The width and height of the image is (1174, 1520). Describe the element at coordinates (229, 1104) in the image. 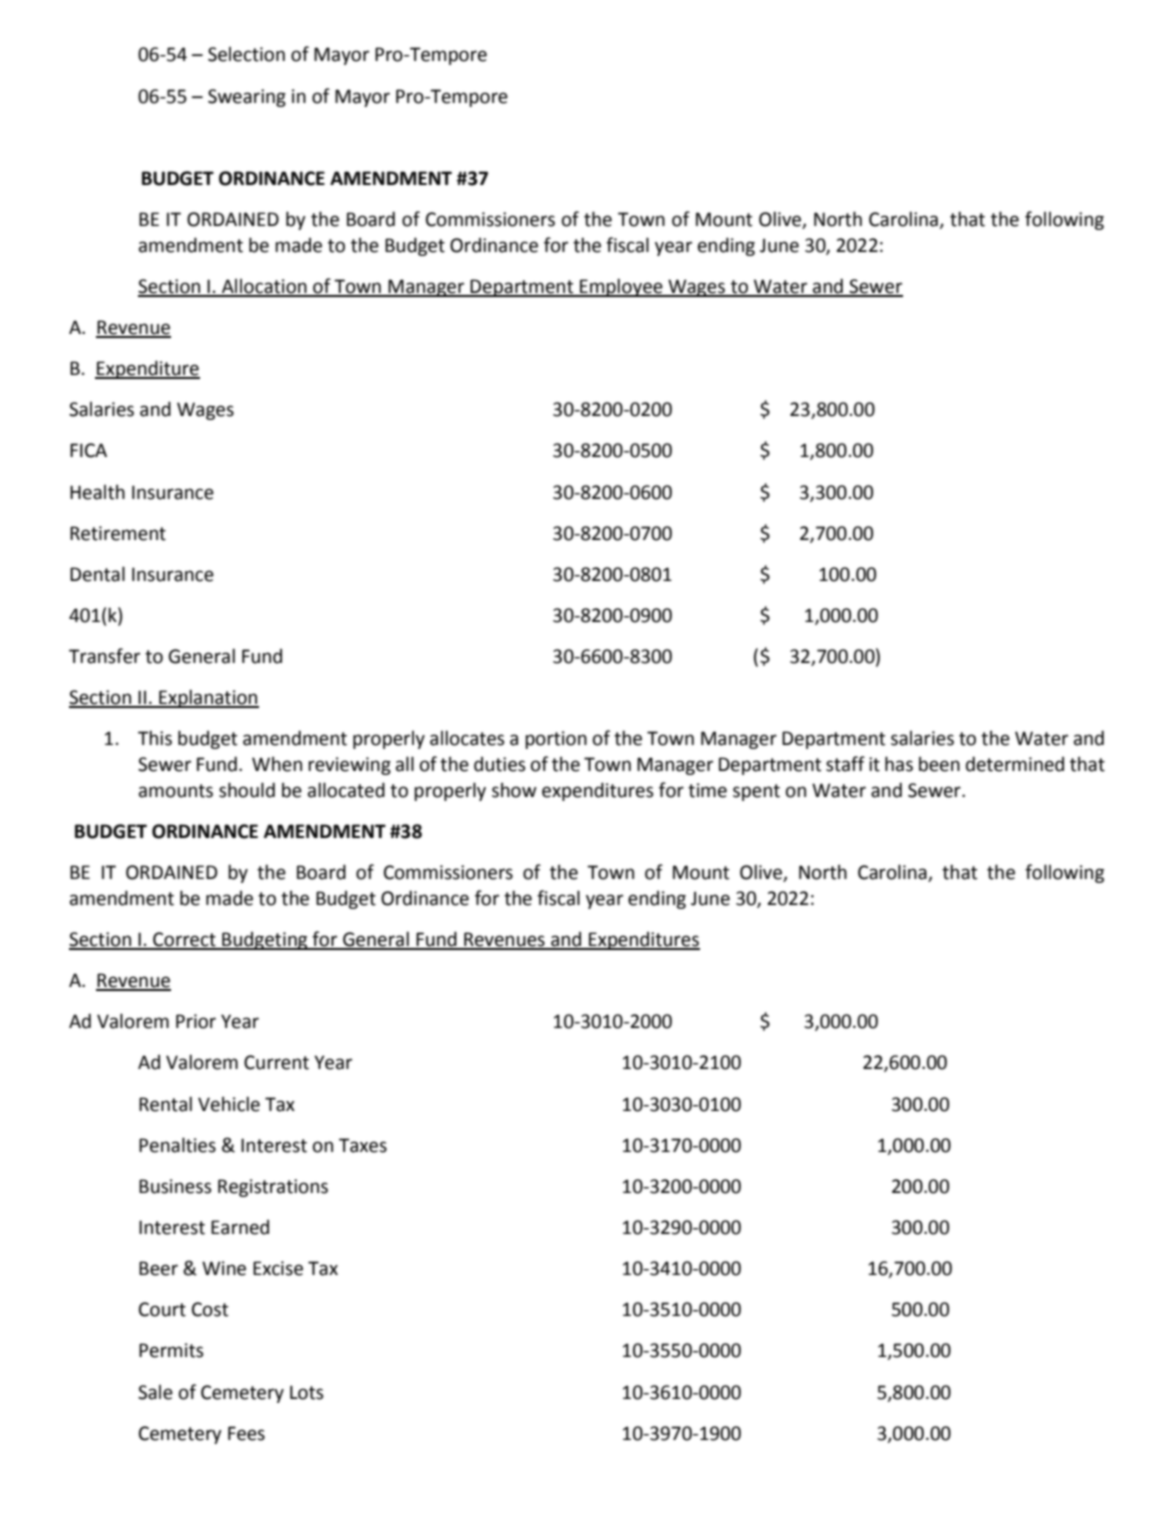

I see `Vehicle` at that location.
